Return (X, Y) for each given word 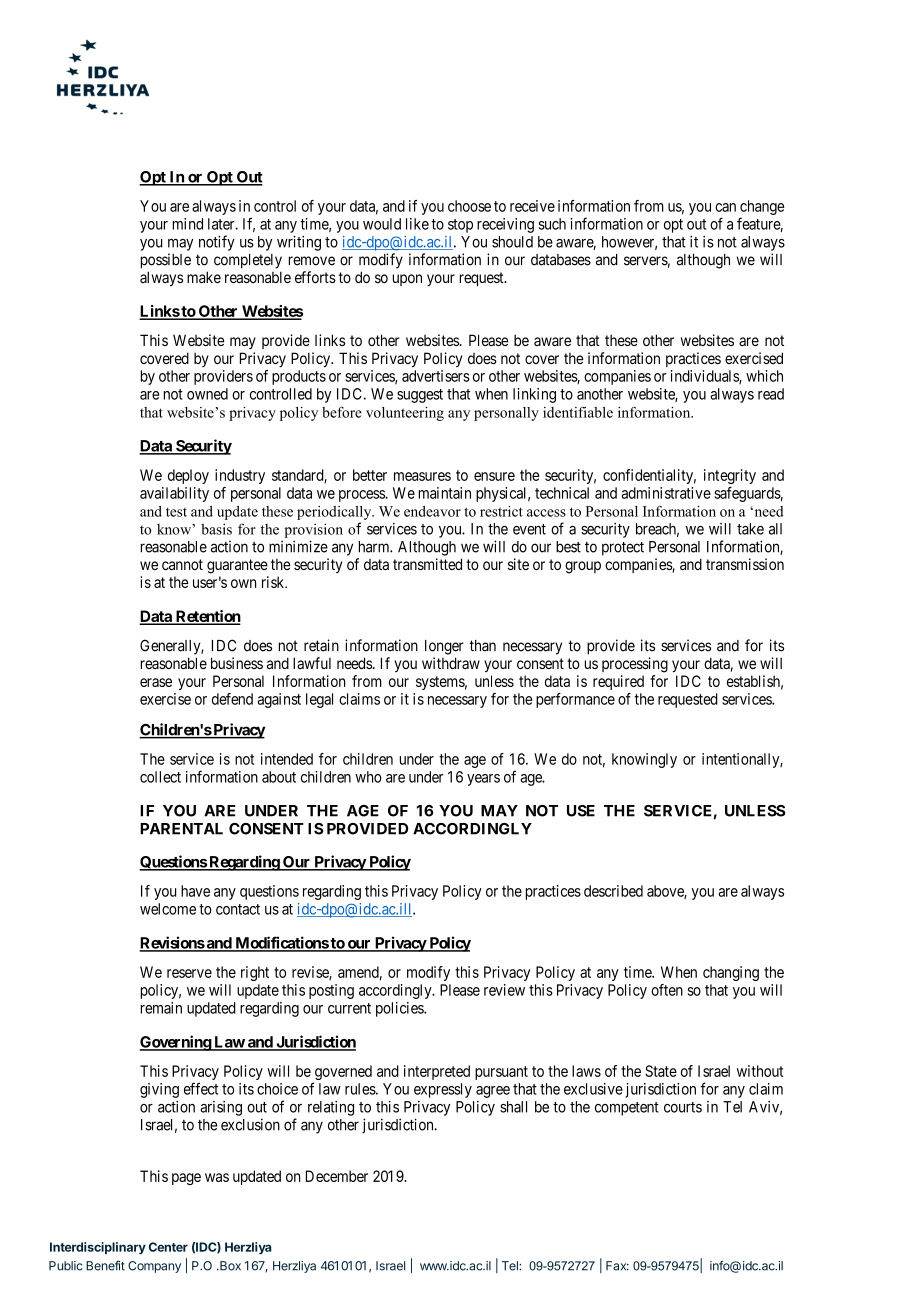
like (417, 224)
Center (168, 1247)
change (762, 207)
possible (166, 261)
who (368, 777)
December (337, 1176)
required (618, 682)
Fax (617, 1266)
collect (160, 777)
